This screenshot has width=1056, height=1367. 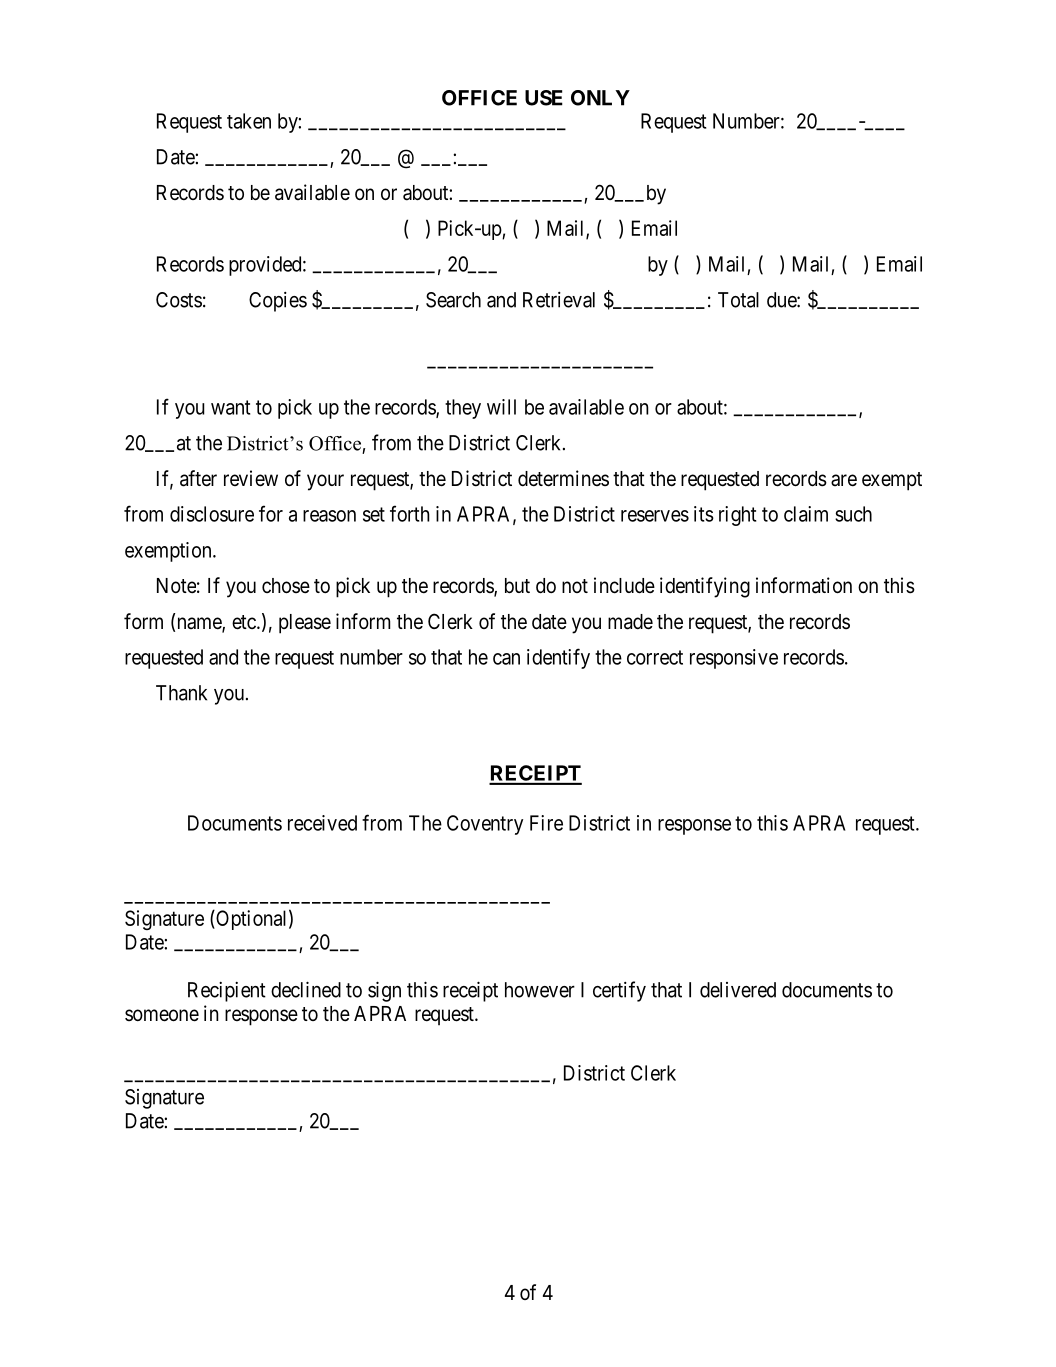 I want to click on Retrieval, so click(x=559, y=300).
